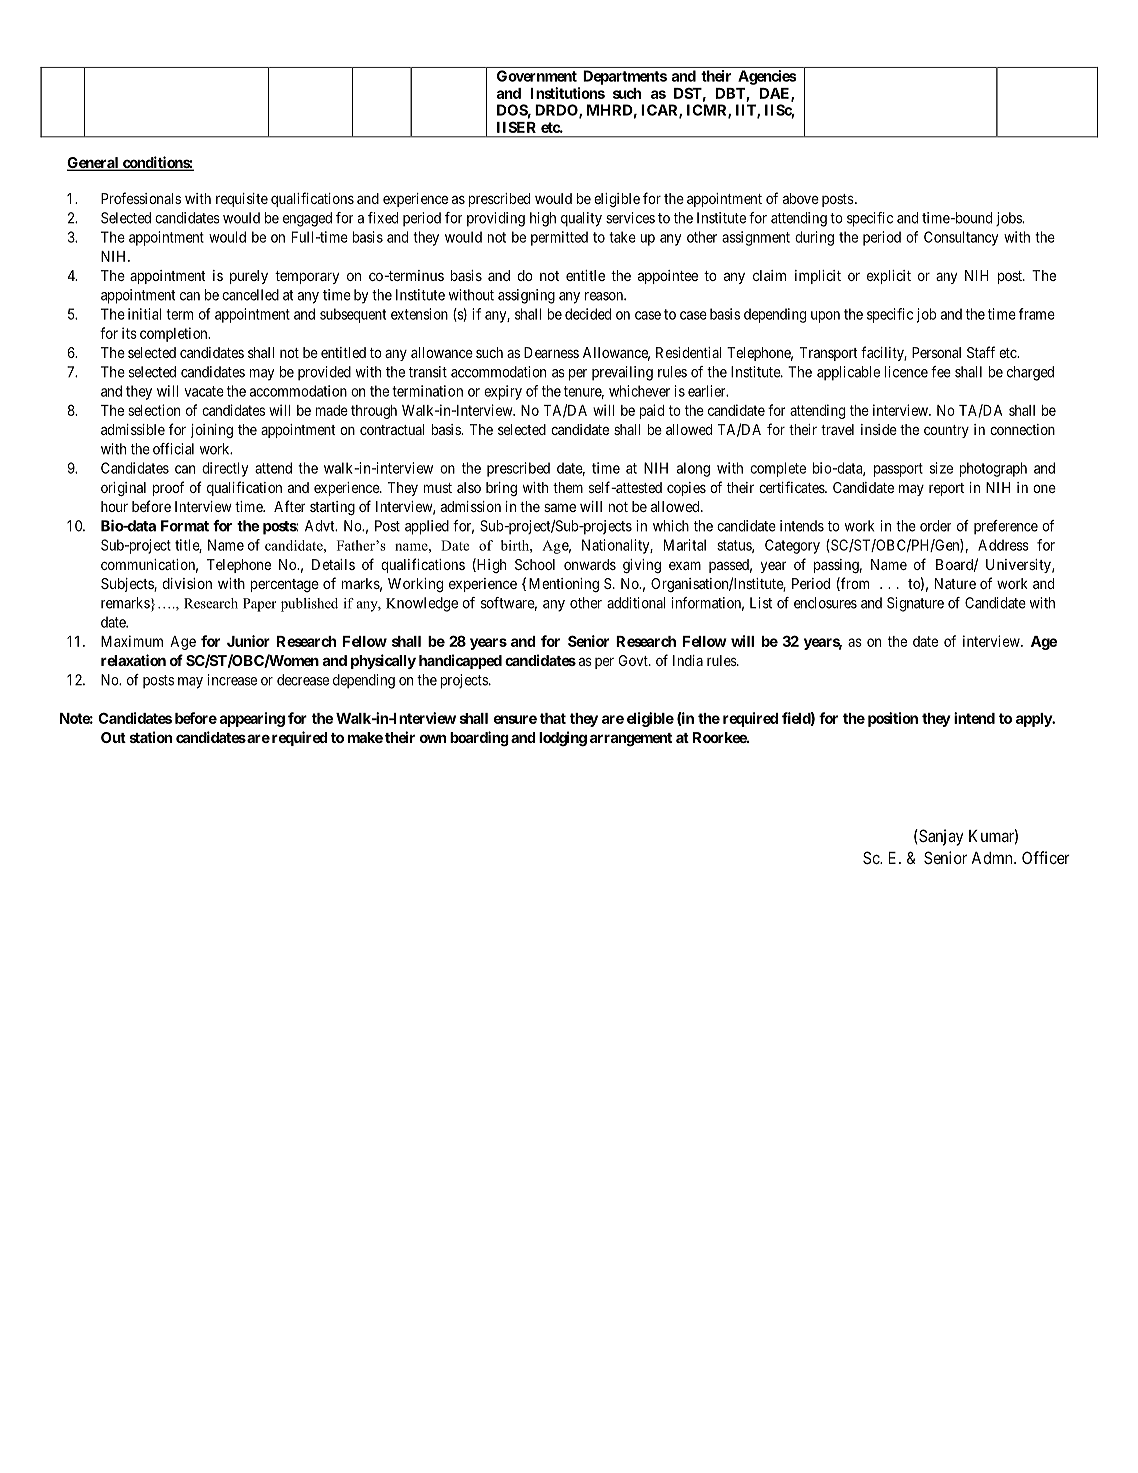 The image size is (1138, 1473). I want to click on DAE, so click(776, 94).
